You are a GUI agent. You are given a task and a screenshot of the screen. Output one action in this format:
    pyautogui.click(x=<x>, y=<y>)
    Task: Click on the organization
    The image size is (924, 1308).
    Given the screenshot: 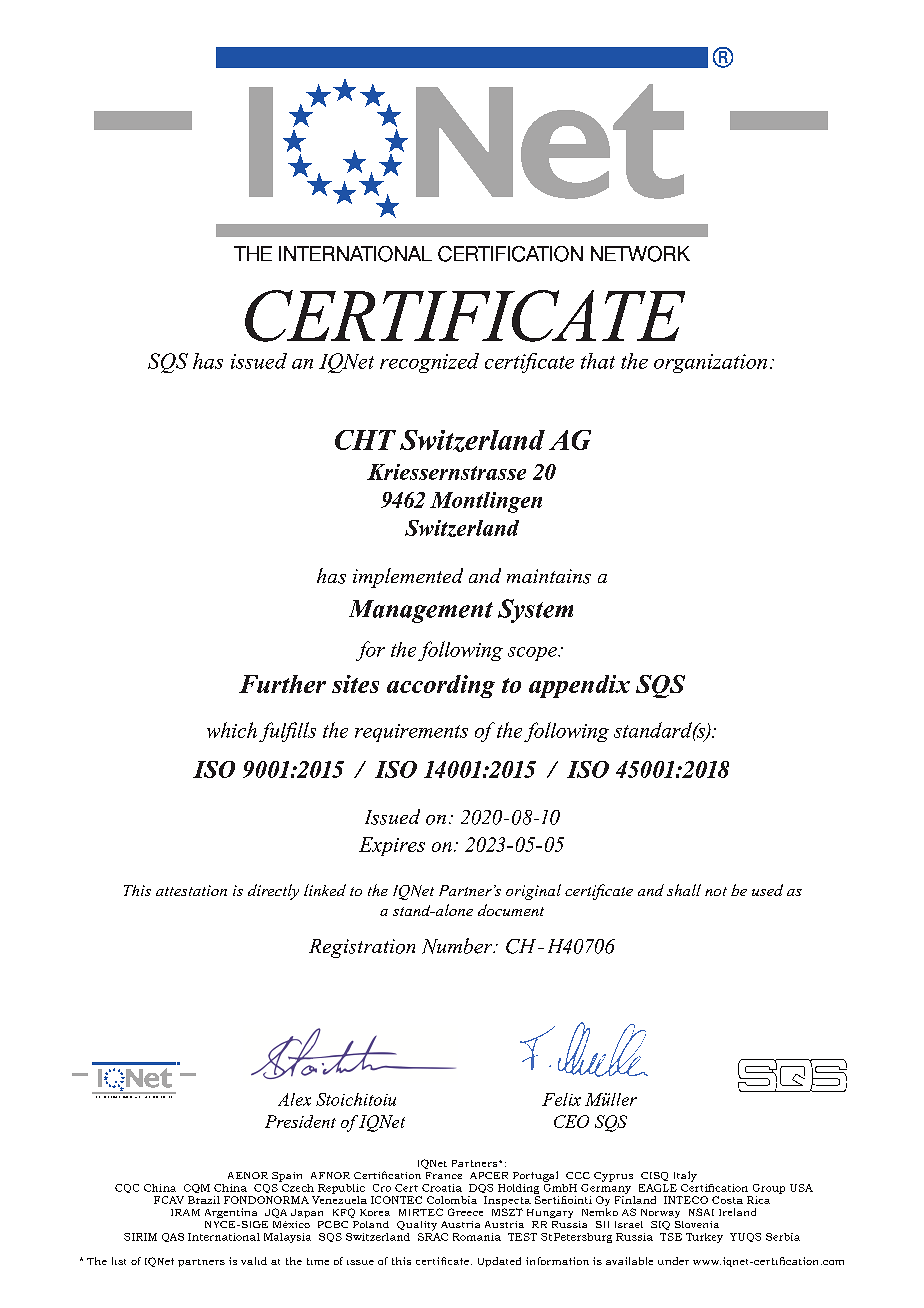 What is the action you would take?
    pyautogui.click(x=710, y=363)
